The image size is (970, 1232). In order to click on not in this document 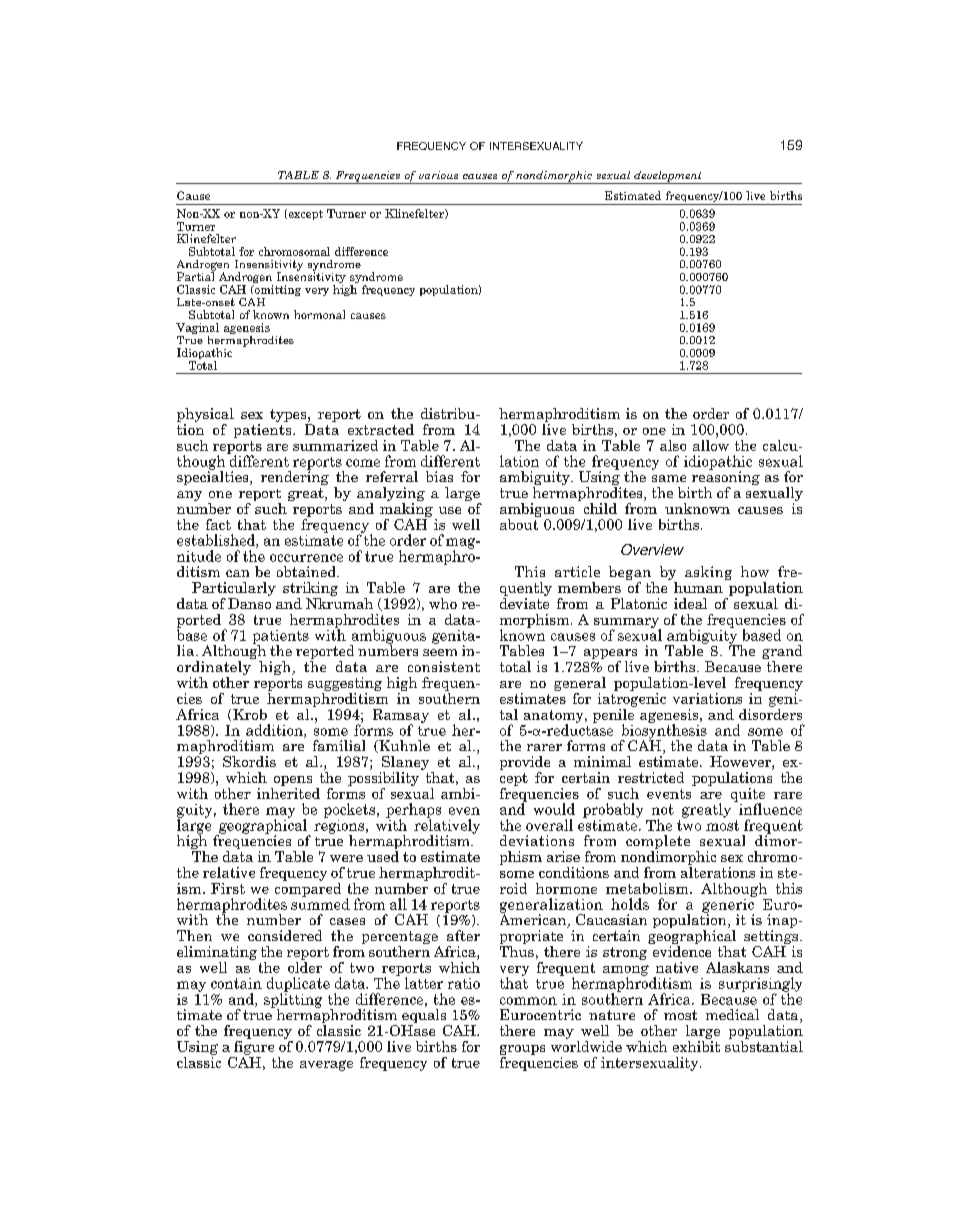, I will do `click(663, 809)`.
